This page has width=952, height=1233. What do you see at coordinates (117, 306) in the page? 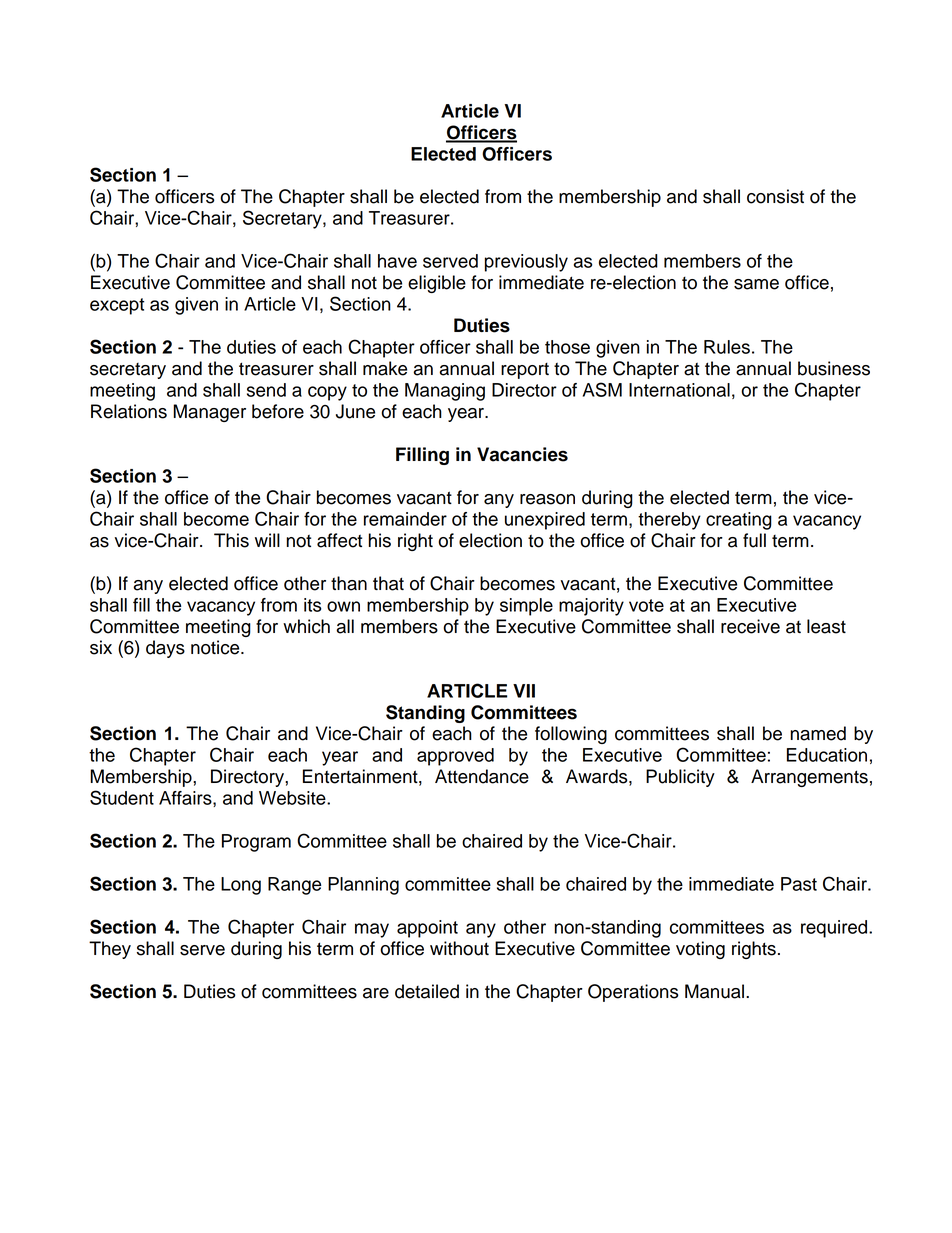
I see `except` at bounding box center [117, 306].
